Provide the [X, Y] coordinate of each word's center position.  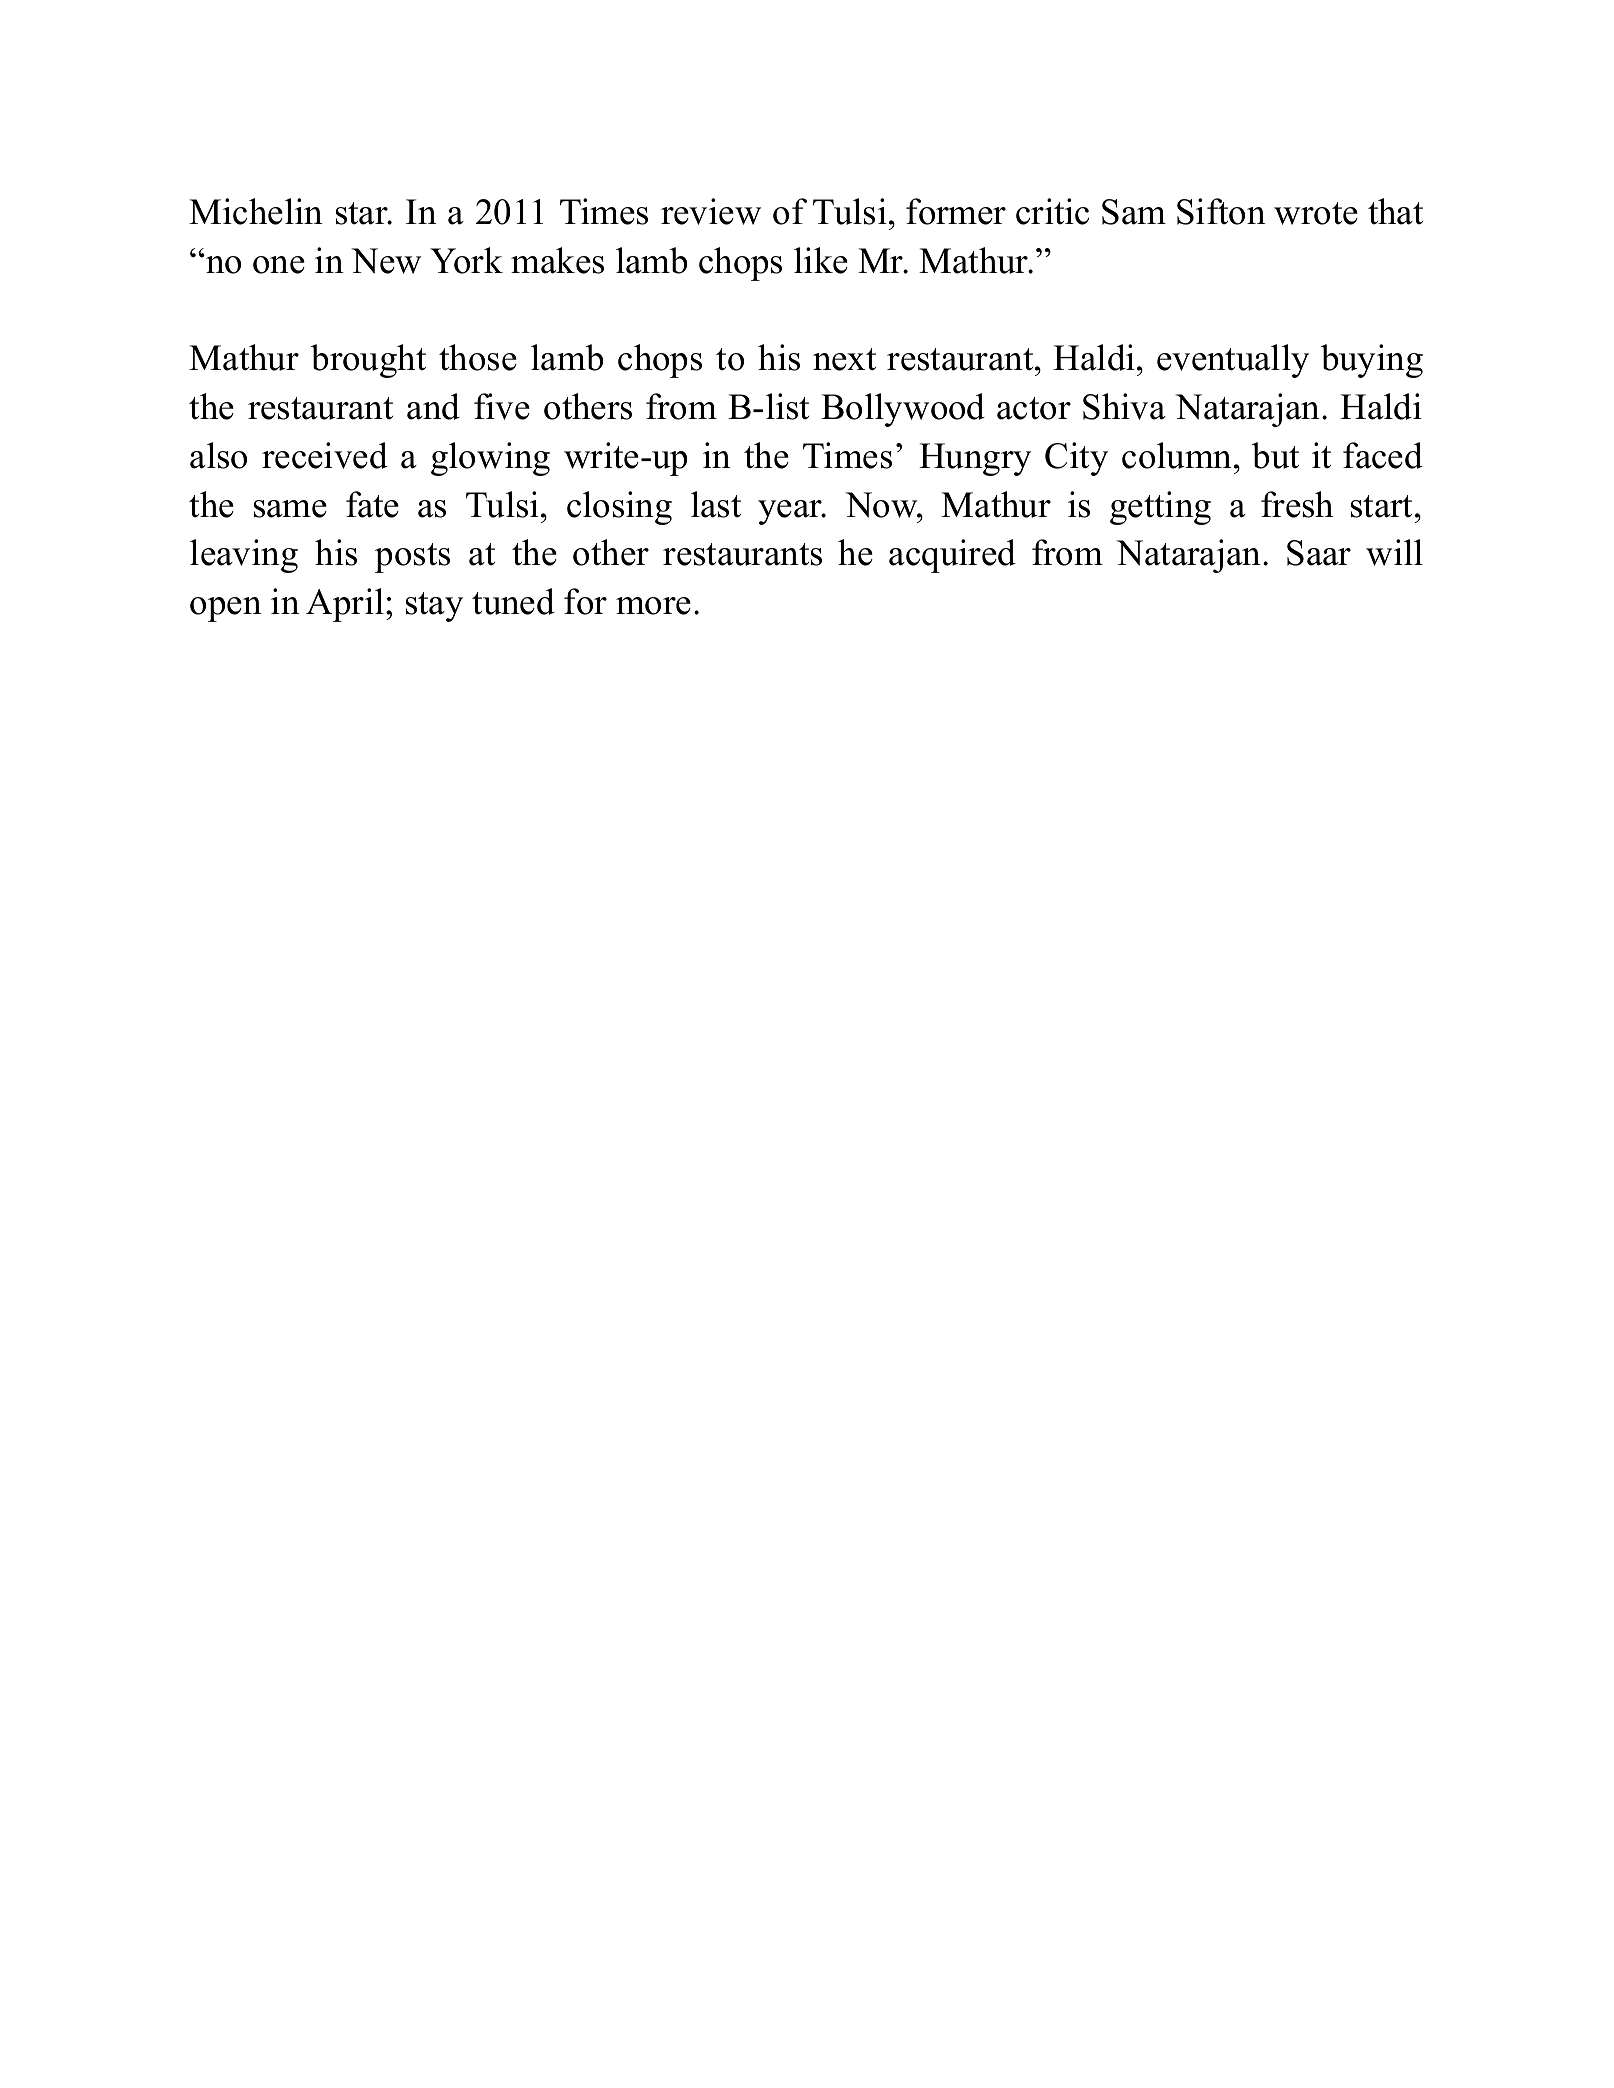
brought [368, 361]
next [844, 359]
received [325, 455]
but [1275, 455]
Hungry [975, 459]
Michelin [256, 211]
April [345, 605]
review [711, 211]
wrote [1316, 213]
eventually [1233, 361]
